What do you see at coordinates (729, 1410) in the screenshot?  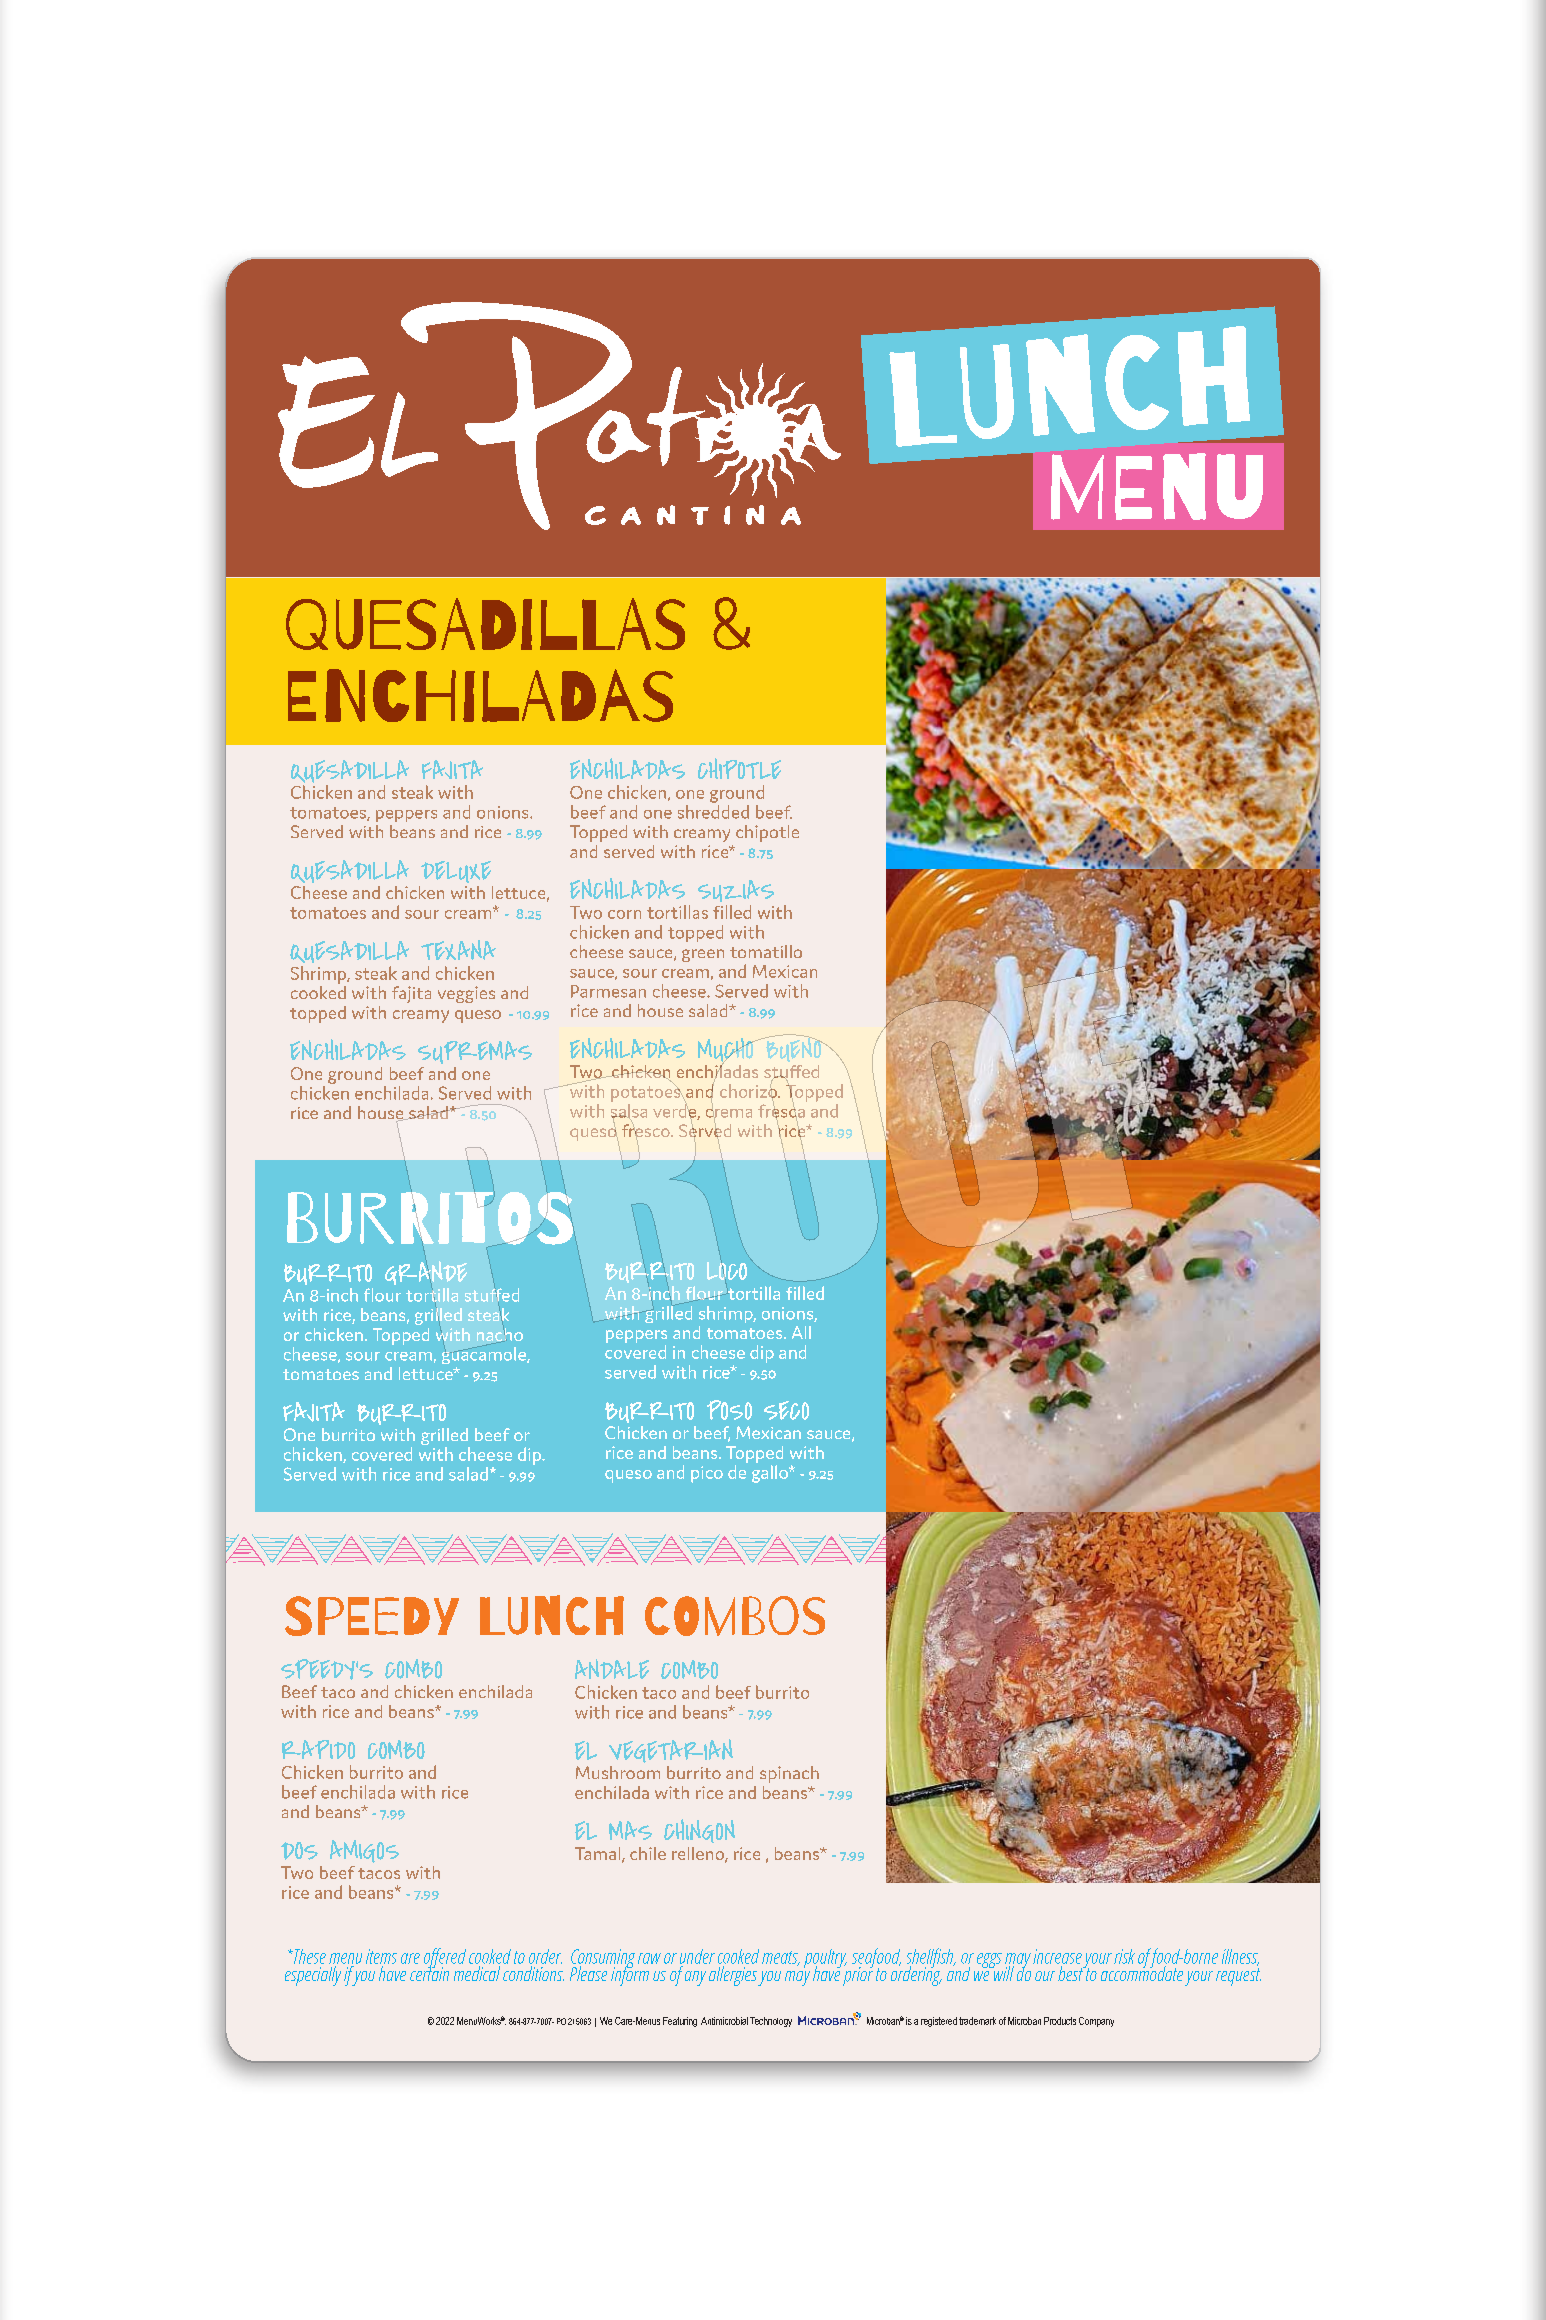 I see `POSO` at bounding box center [729, 1410].
